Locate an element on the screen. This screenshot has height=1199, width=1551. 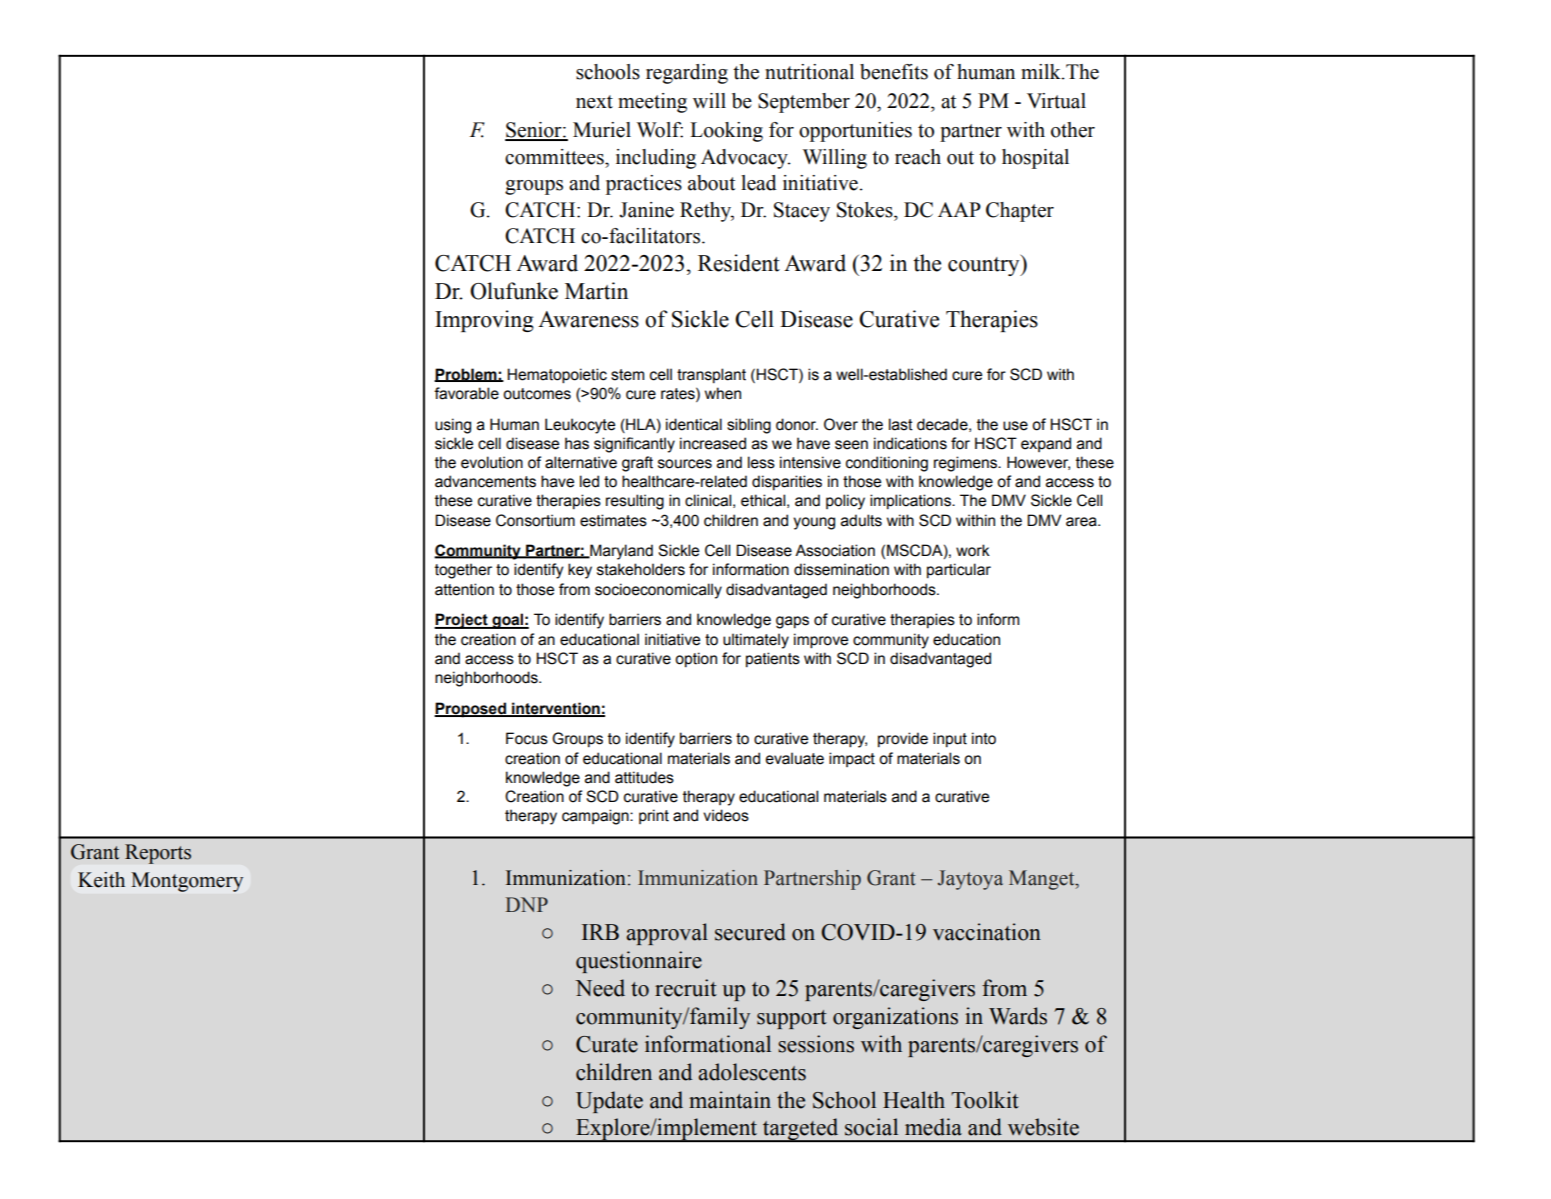
campaign is located at coordinates (596, 817).
